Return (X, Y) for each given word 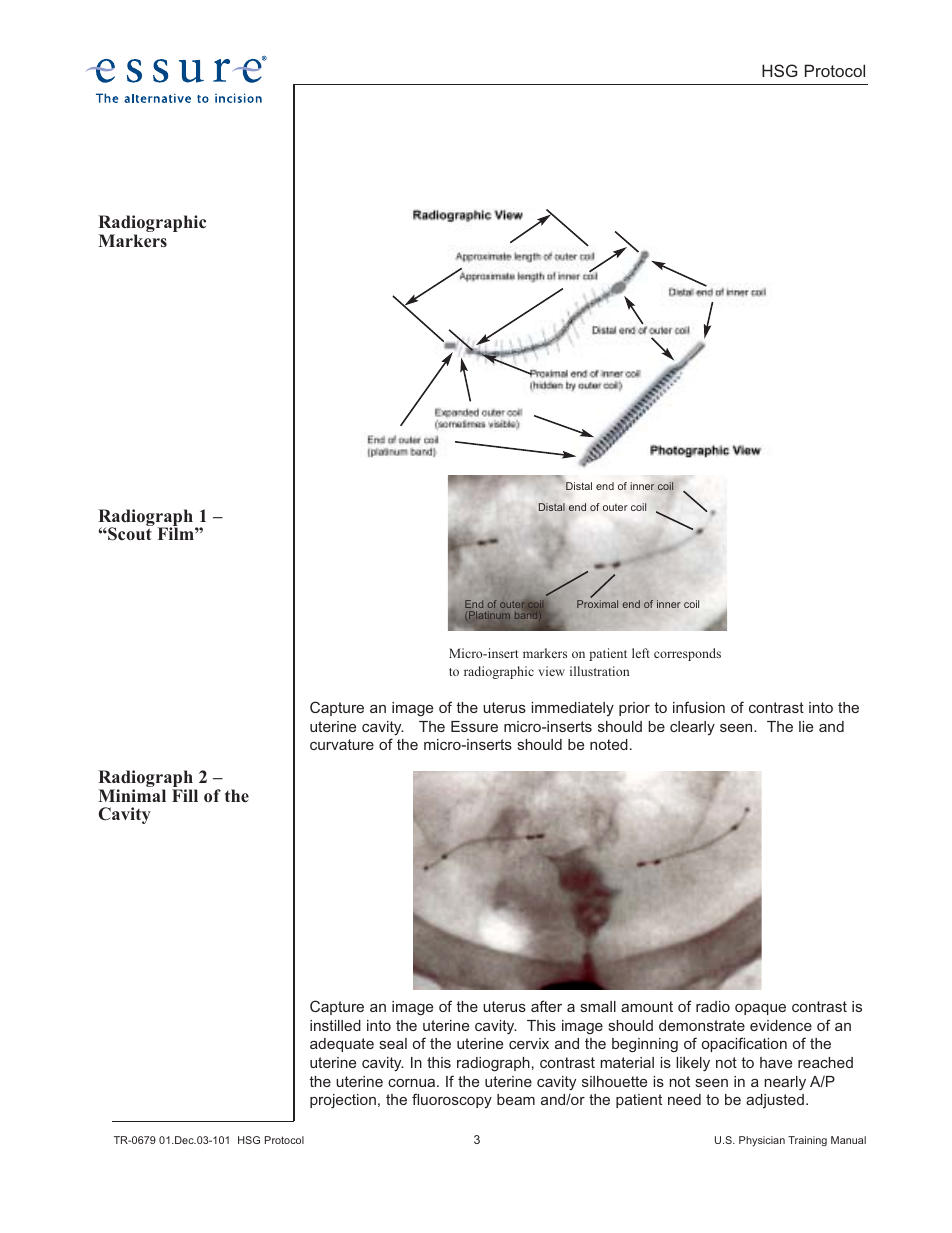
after (546, 1006)
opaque (760, 1009)
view (551, 671)
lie (806, 726)
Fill (185, 795)
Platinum (489, 615)
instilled (335, 1025)
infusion (699, 707)
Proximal (597, 604)
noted (609, 744)
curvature (342, 744)
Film (177, 533)
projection (343, 1101)
